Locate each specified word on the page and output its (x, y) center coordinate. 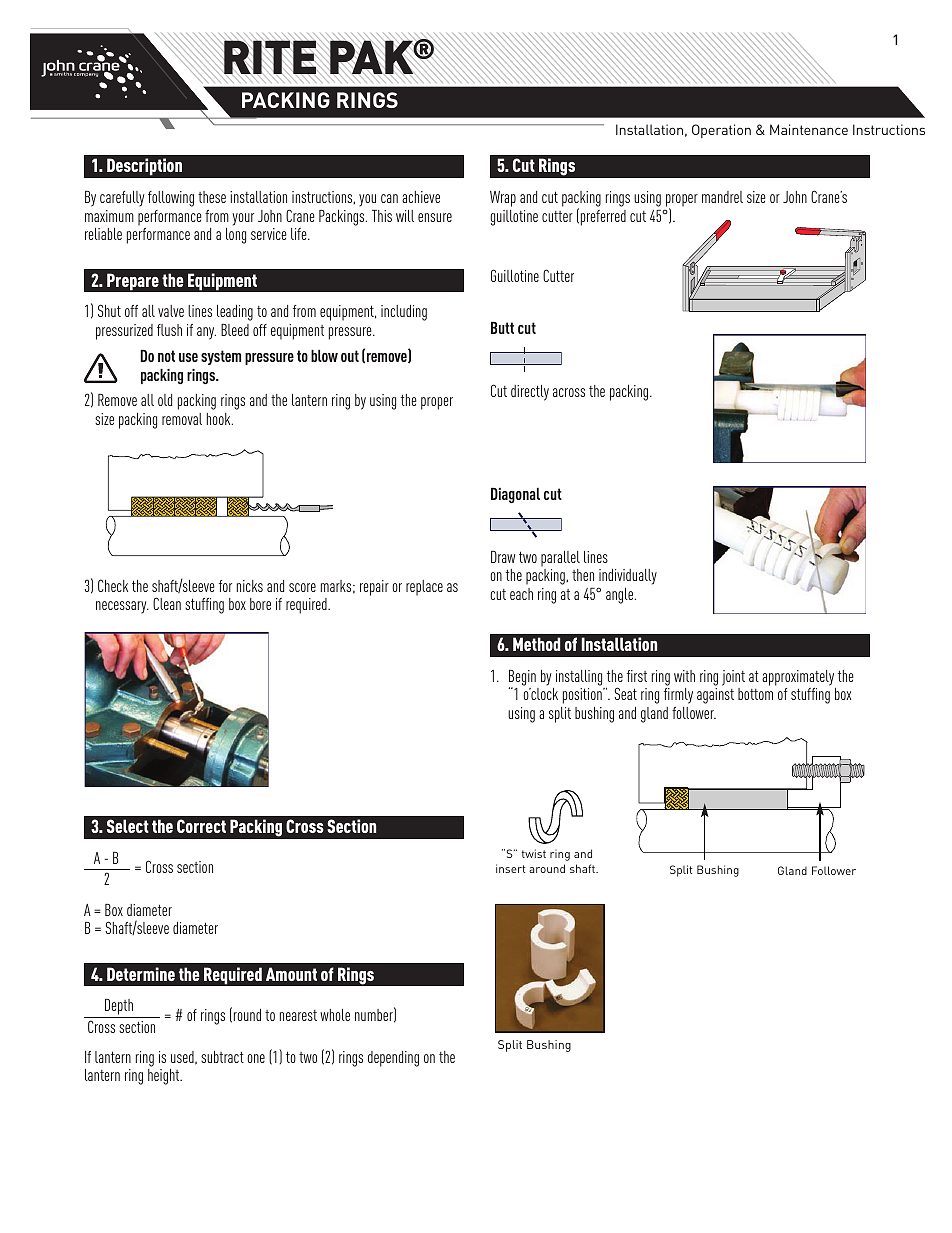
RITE (270, 58)
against (715, 696)
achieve (421, 197)
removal (182, 419)
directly (530, 393)
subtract (222, 1057)
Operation (721, 131)
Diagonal (515, 496)
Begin (522, 679)
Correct (201, 826)
